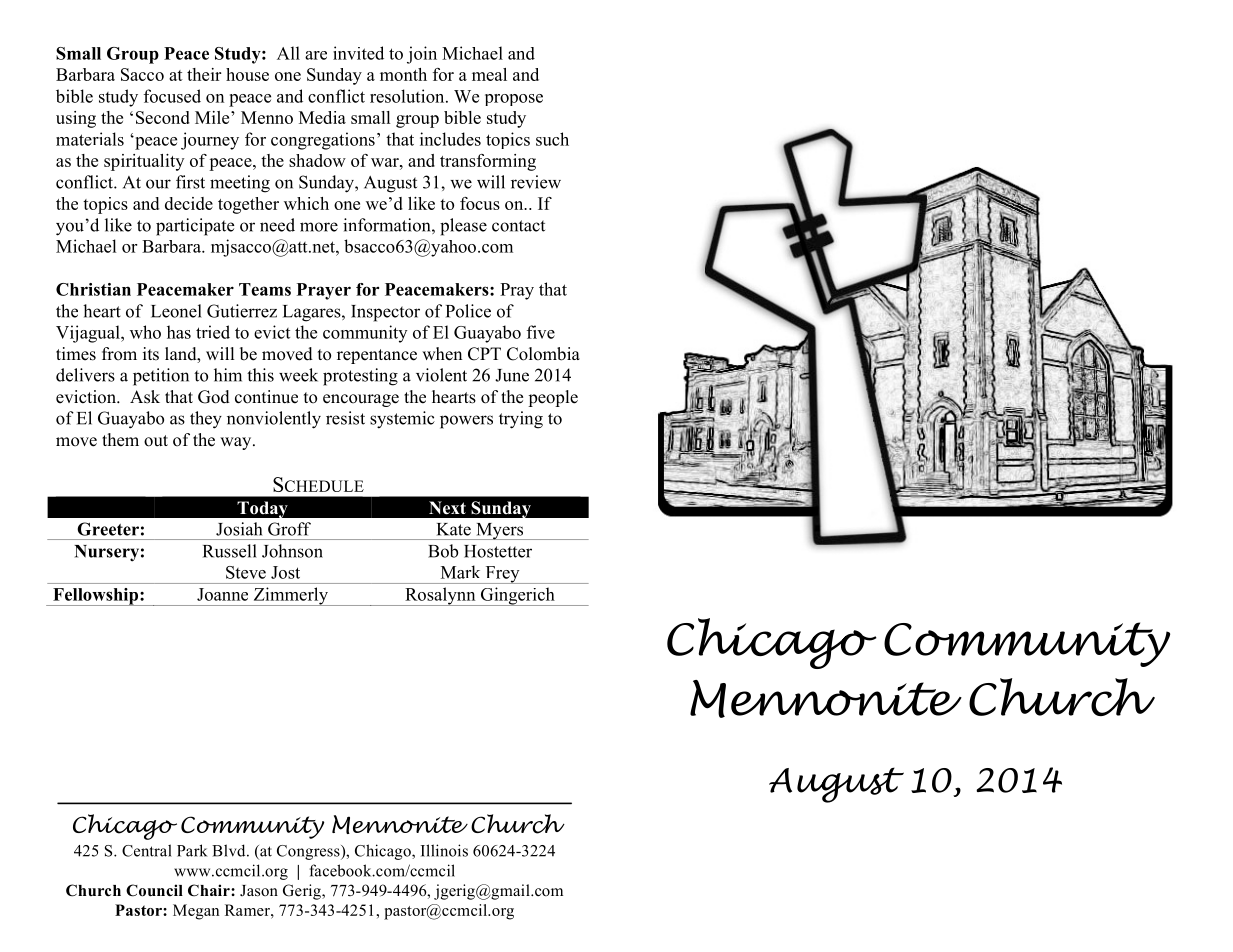 The height and width of the document is (952, 1233). Describe the element at coordinates (444, 850) in the document. I see `Illinois` at that location.
